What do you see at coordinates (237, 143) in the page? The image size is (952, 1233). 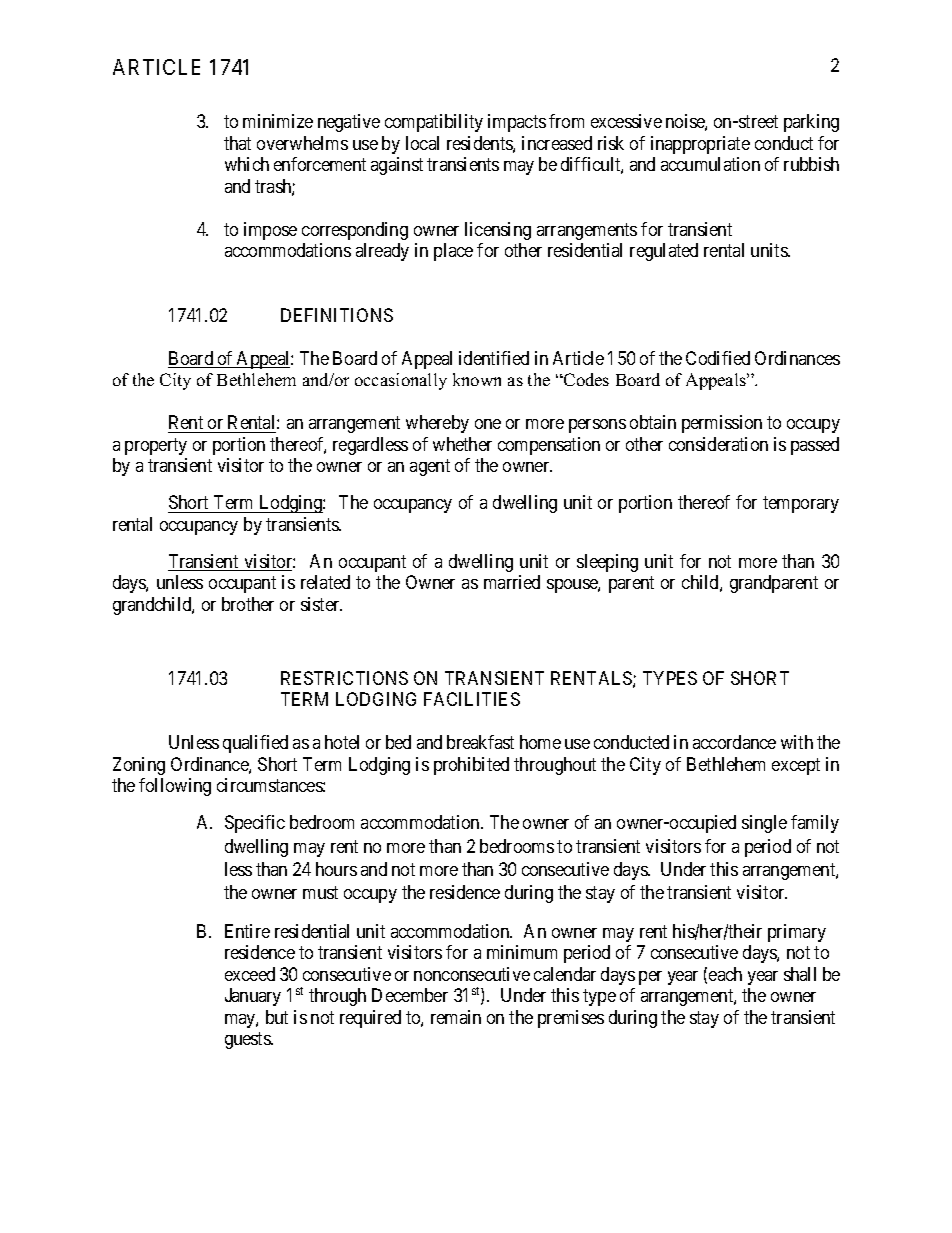 I see `that` at bounding box center [237, 143].
